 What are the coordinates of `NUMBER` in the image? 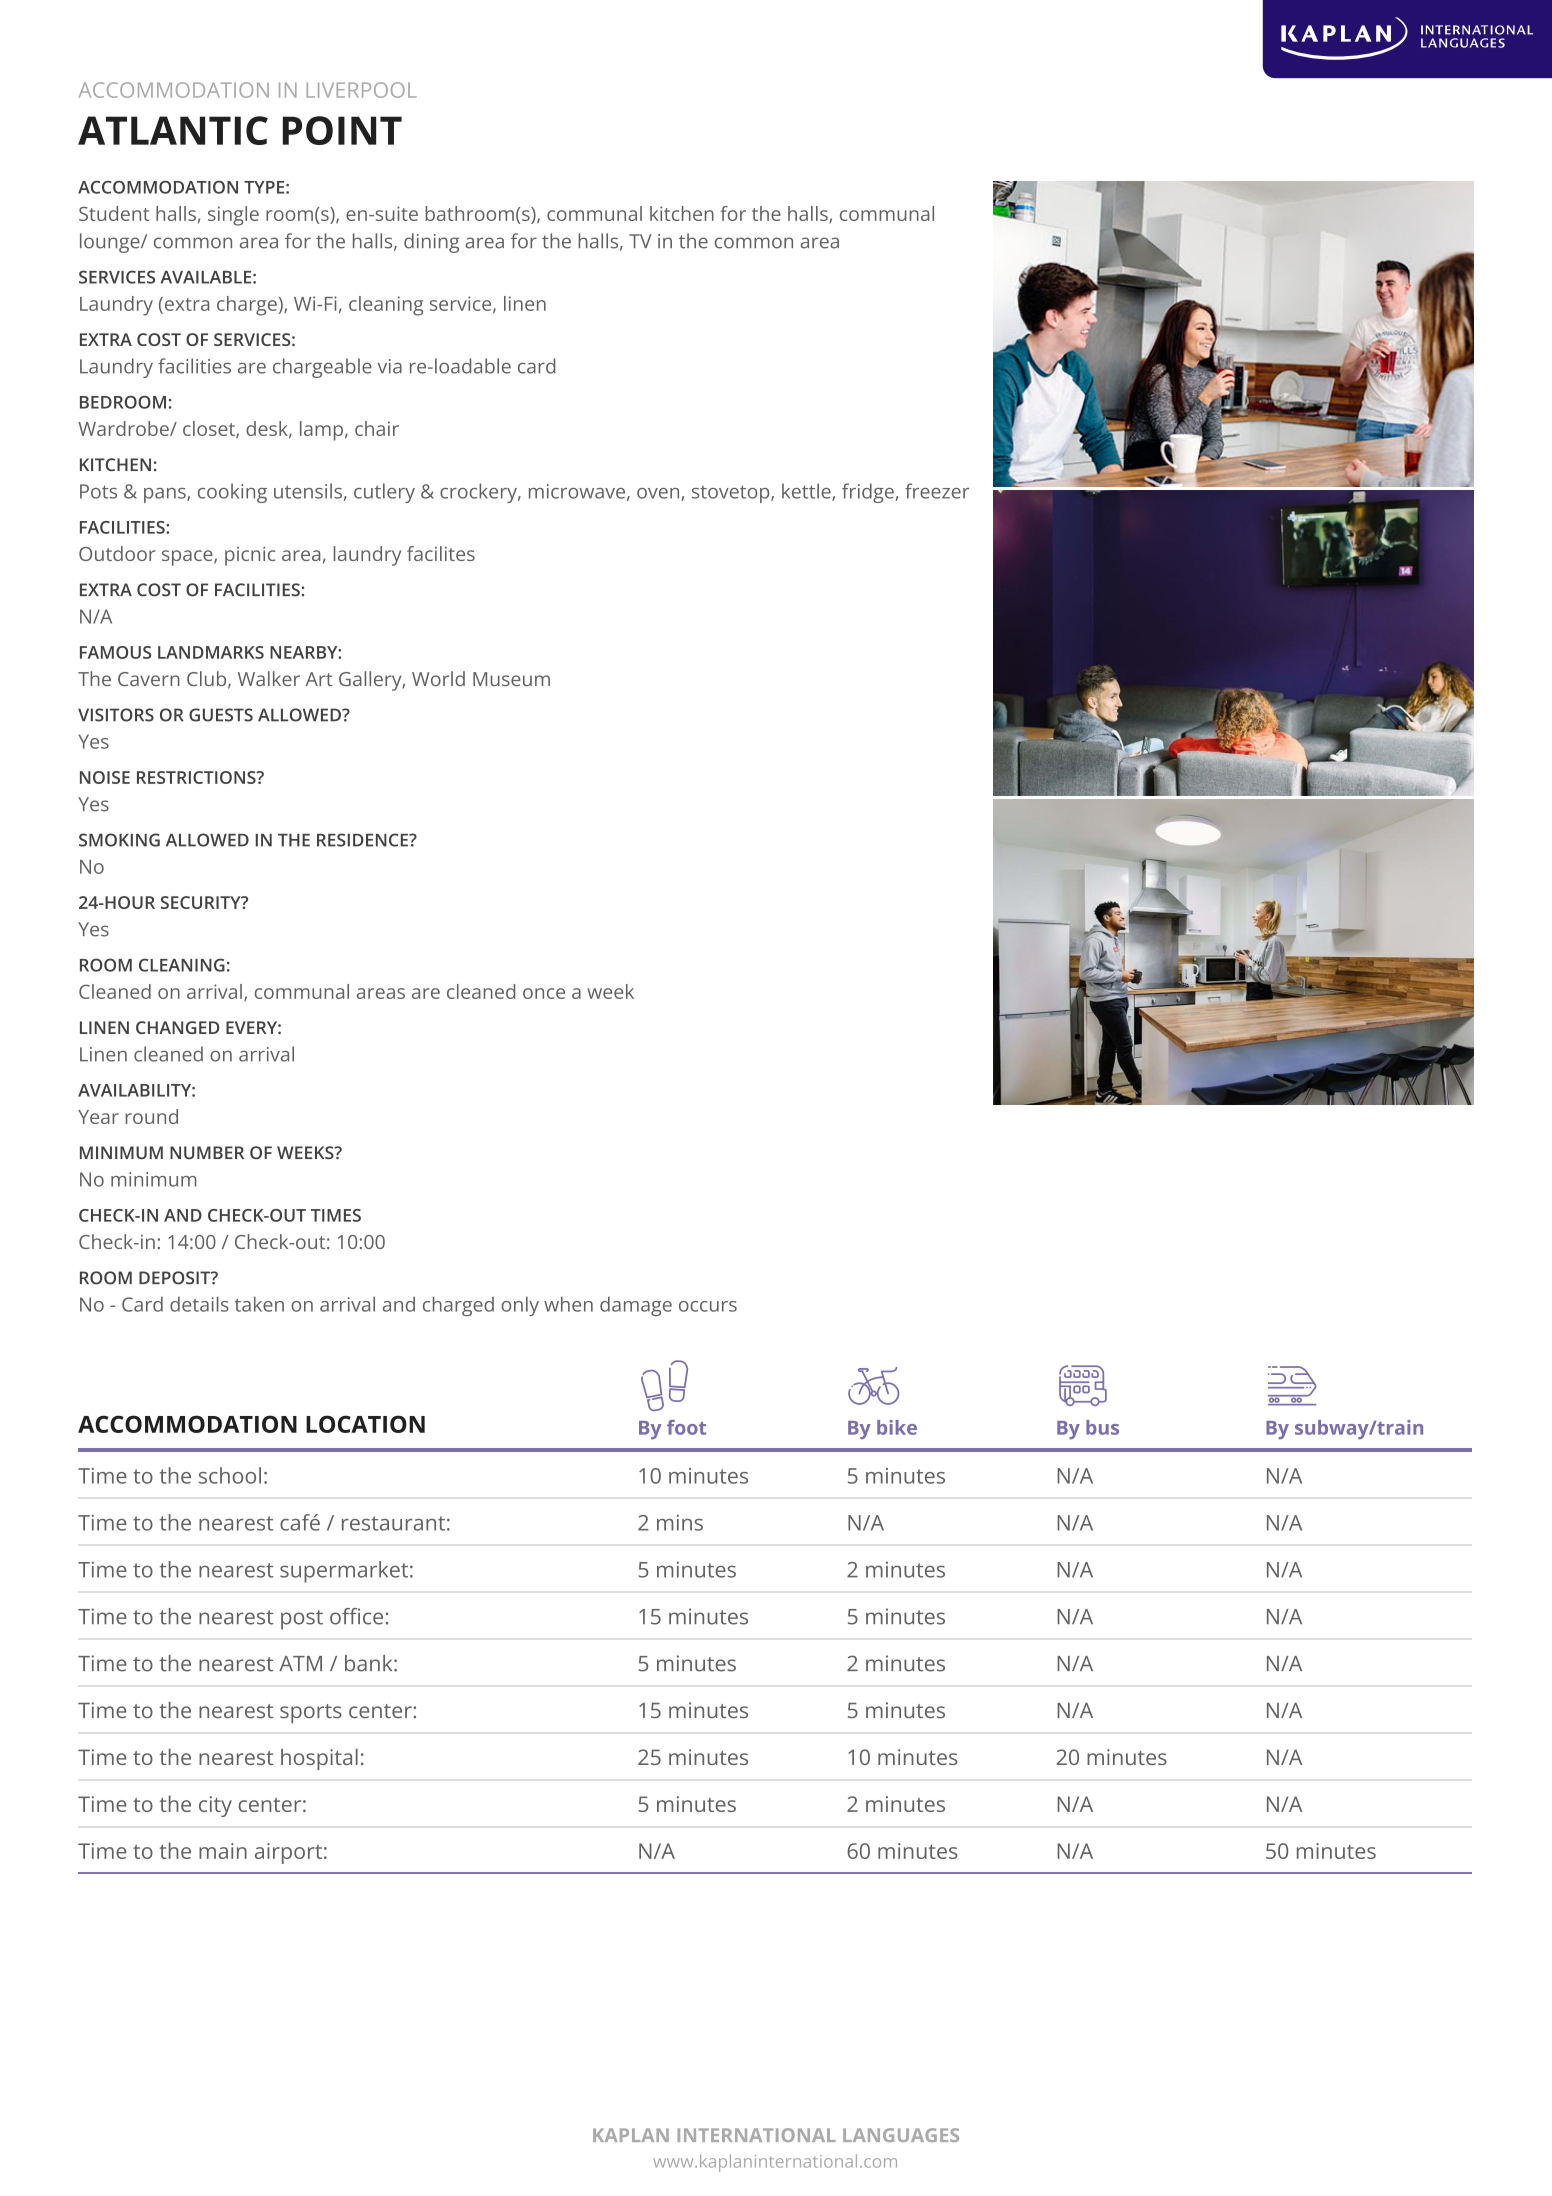 It's located at (207, 1152).
